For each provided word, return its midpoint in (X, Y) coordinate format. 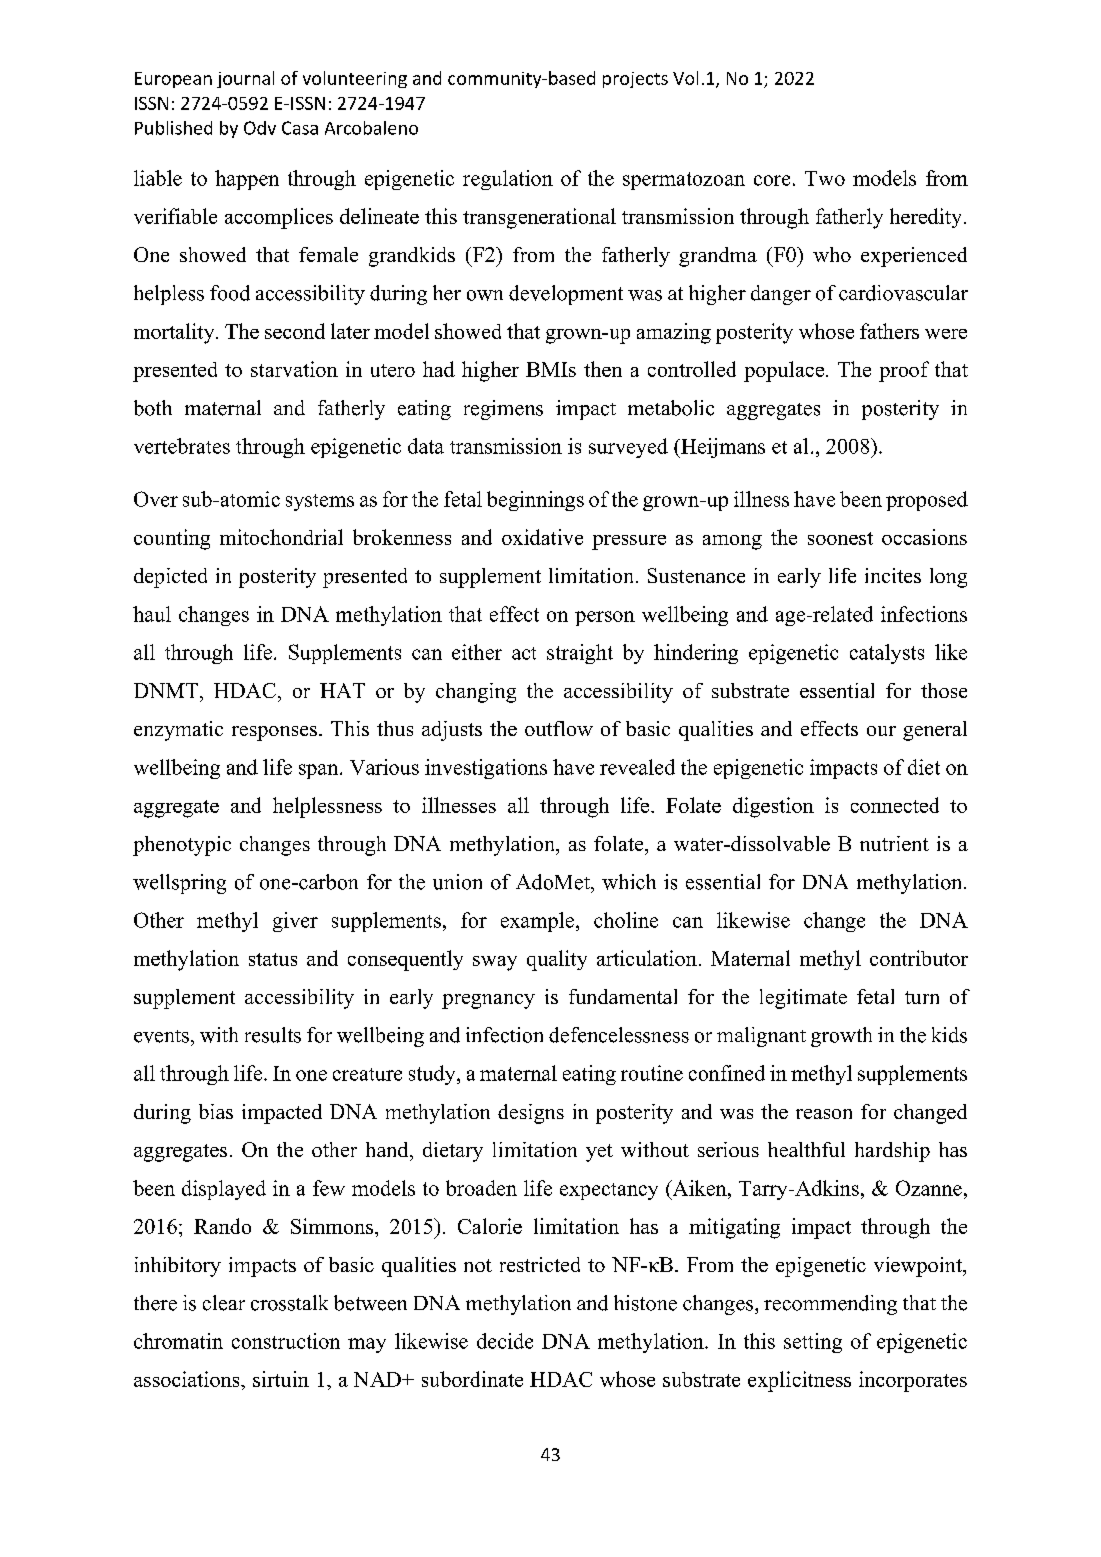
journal (245, 79)
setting (813, 1343)
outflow (559, 728)
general (935, 731)
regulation (508, 180)
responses (274, 733)
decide (505, 1341)
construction (286, 1341)
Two (825, 178)
